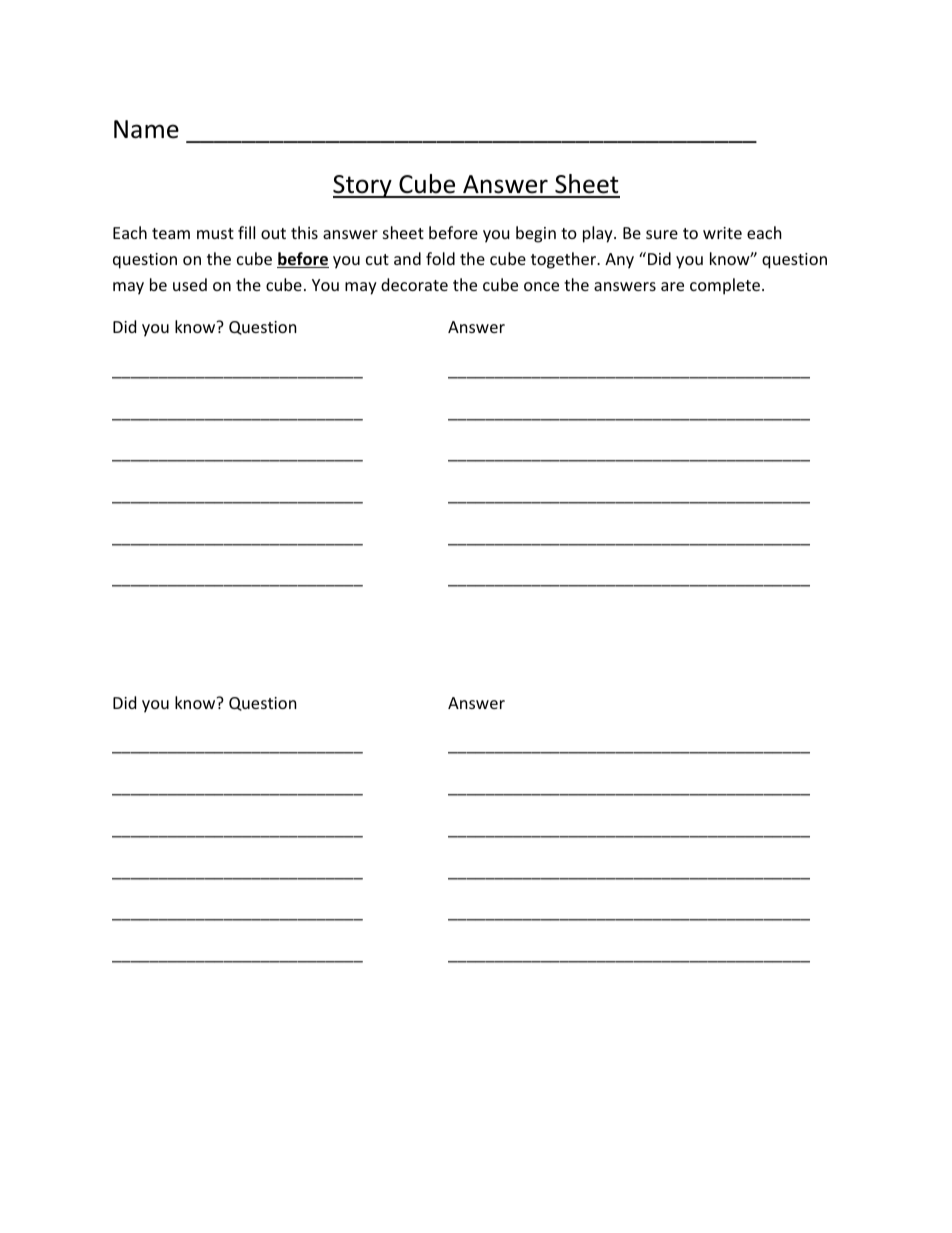 Image resolution: width=952 pixels, height=1233 pixels. I want to click on Story, so click(363, 186).
